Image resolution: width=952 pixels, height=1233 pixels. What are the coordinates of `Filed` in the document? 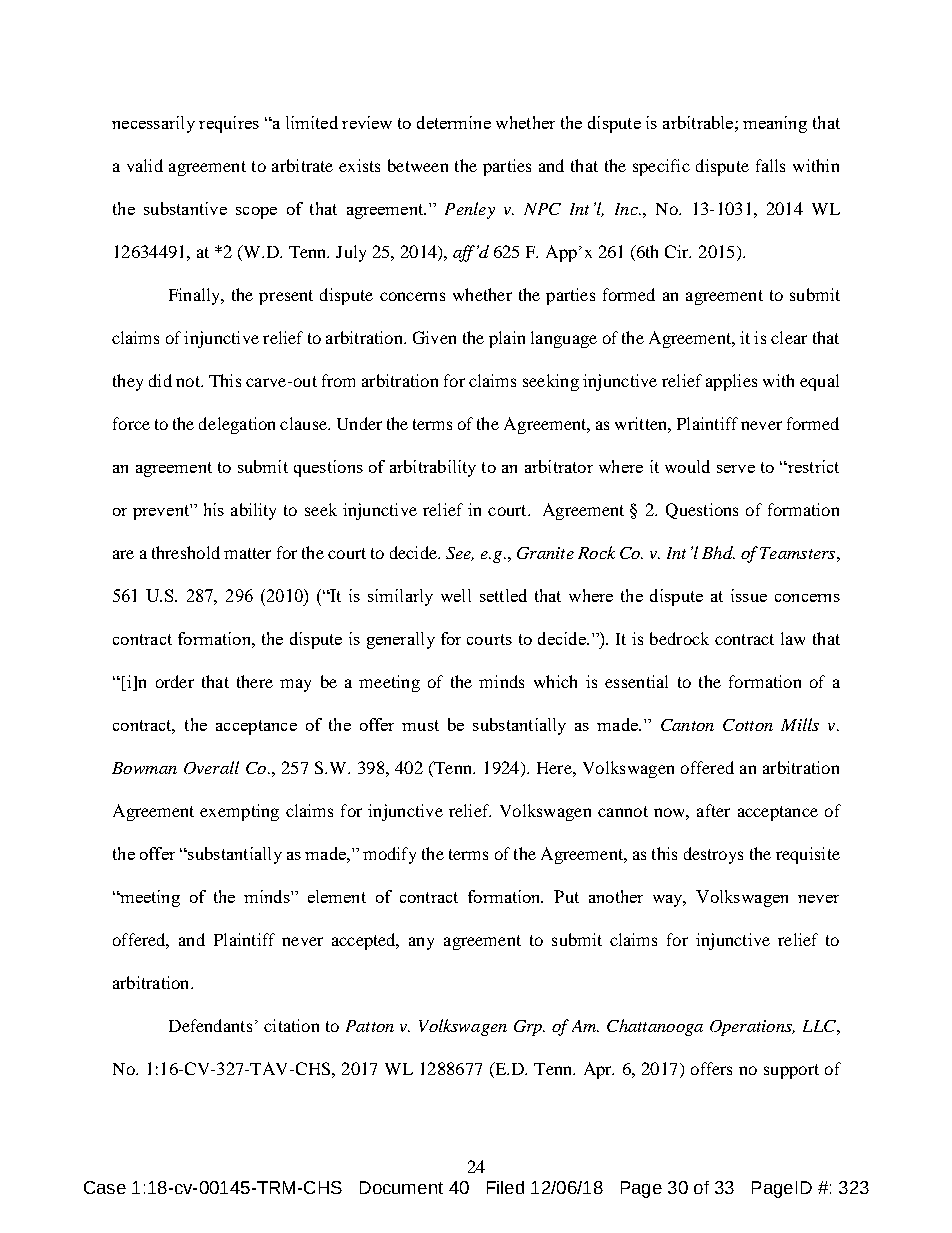 It's located at (505, 1187).
